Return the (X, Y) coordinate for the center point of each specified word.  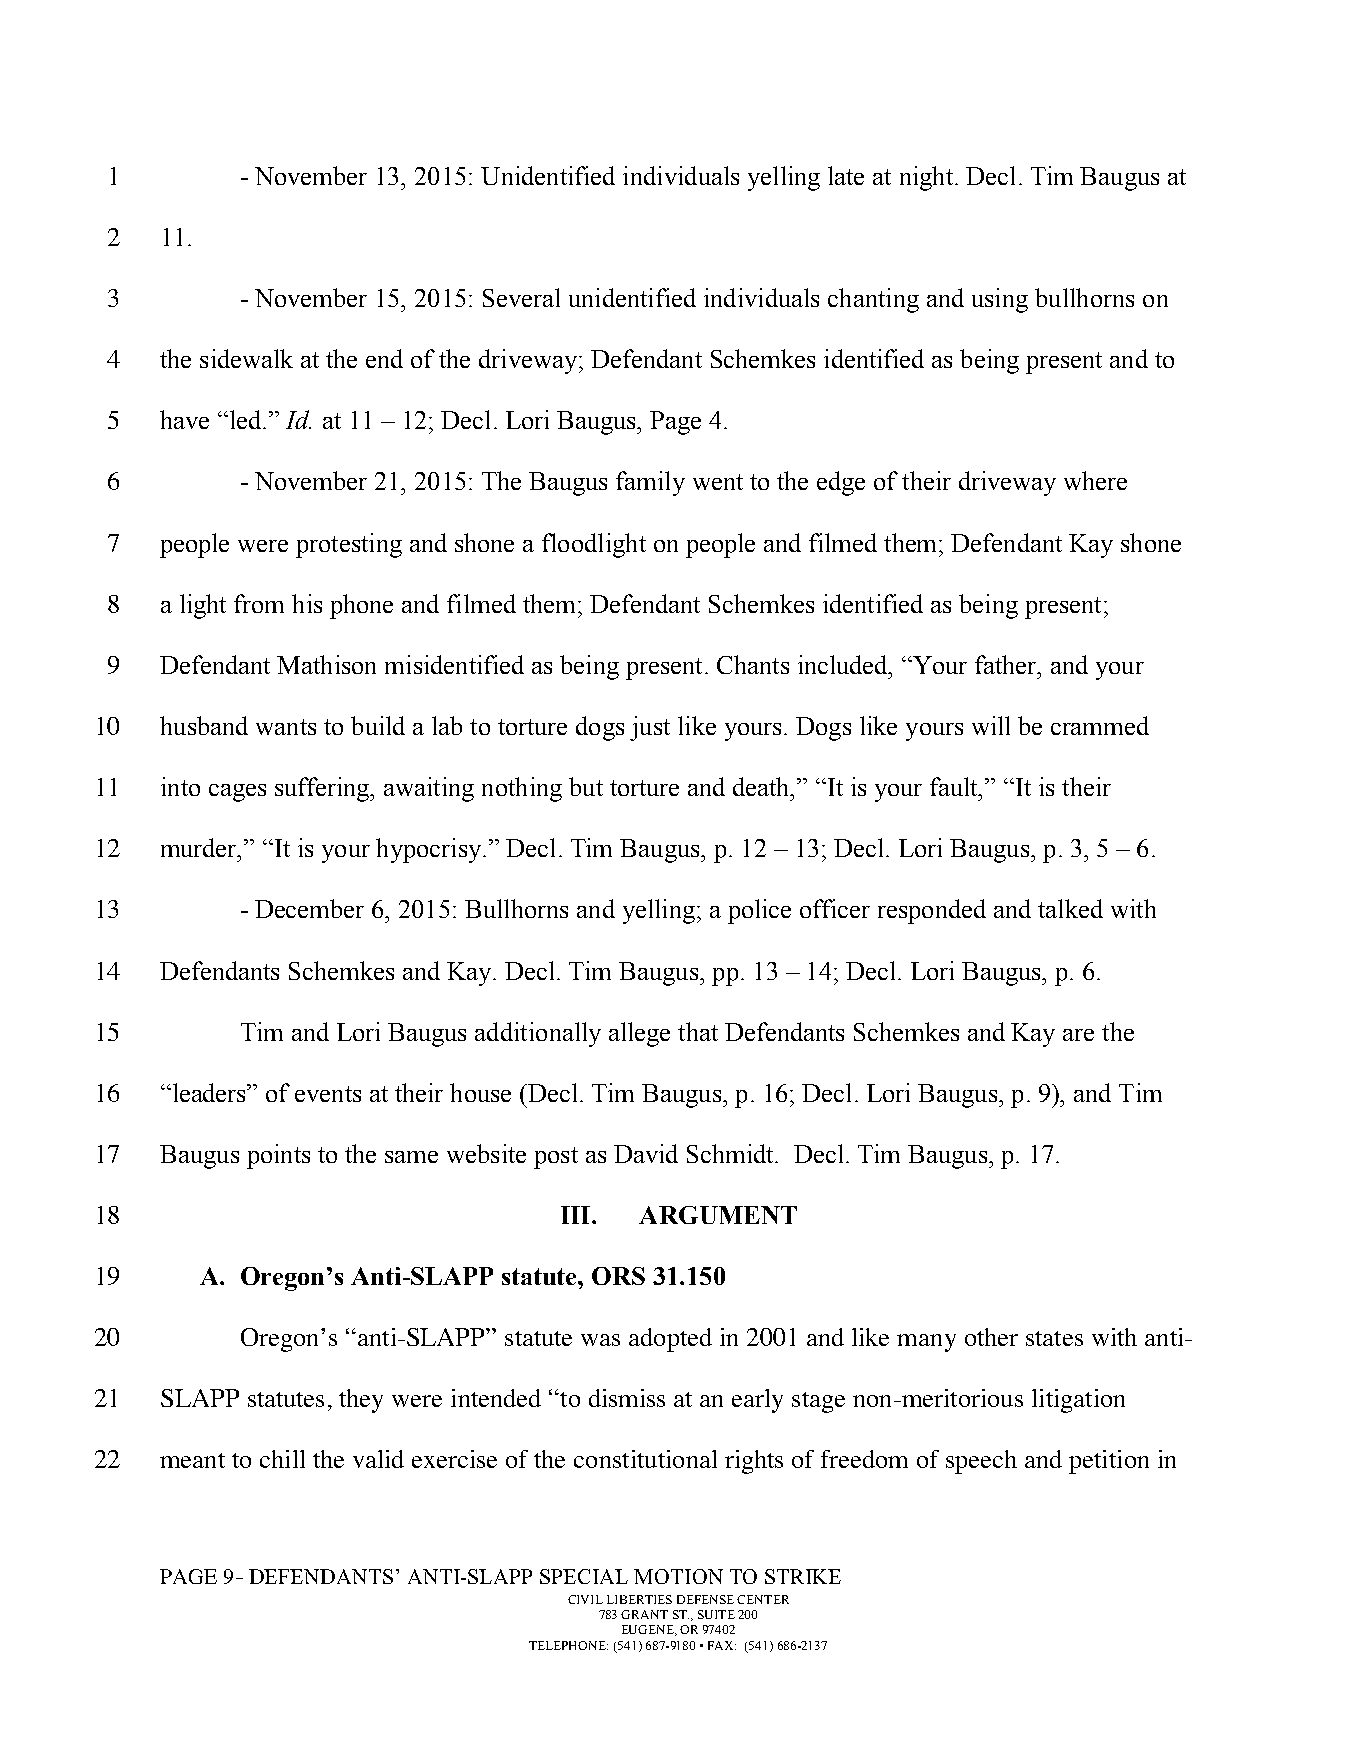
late (846, 175)
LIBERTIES (639, 1599)
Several (521, 297)
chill (282, 1459)
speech (981, 1462)
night (928, 178)
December (309, 908)
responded (932, 911)
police (759, 911)
